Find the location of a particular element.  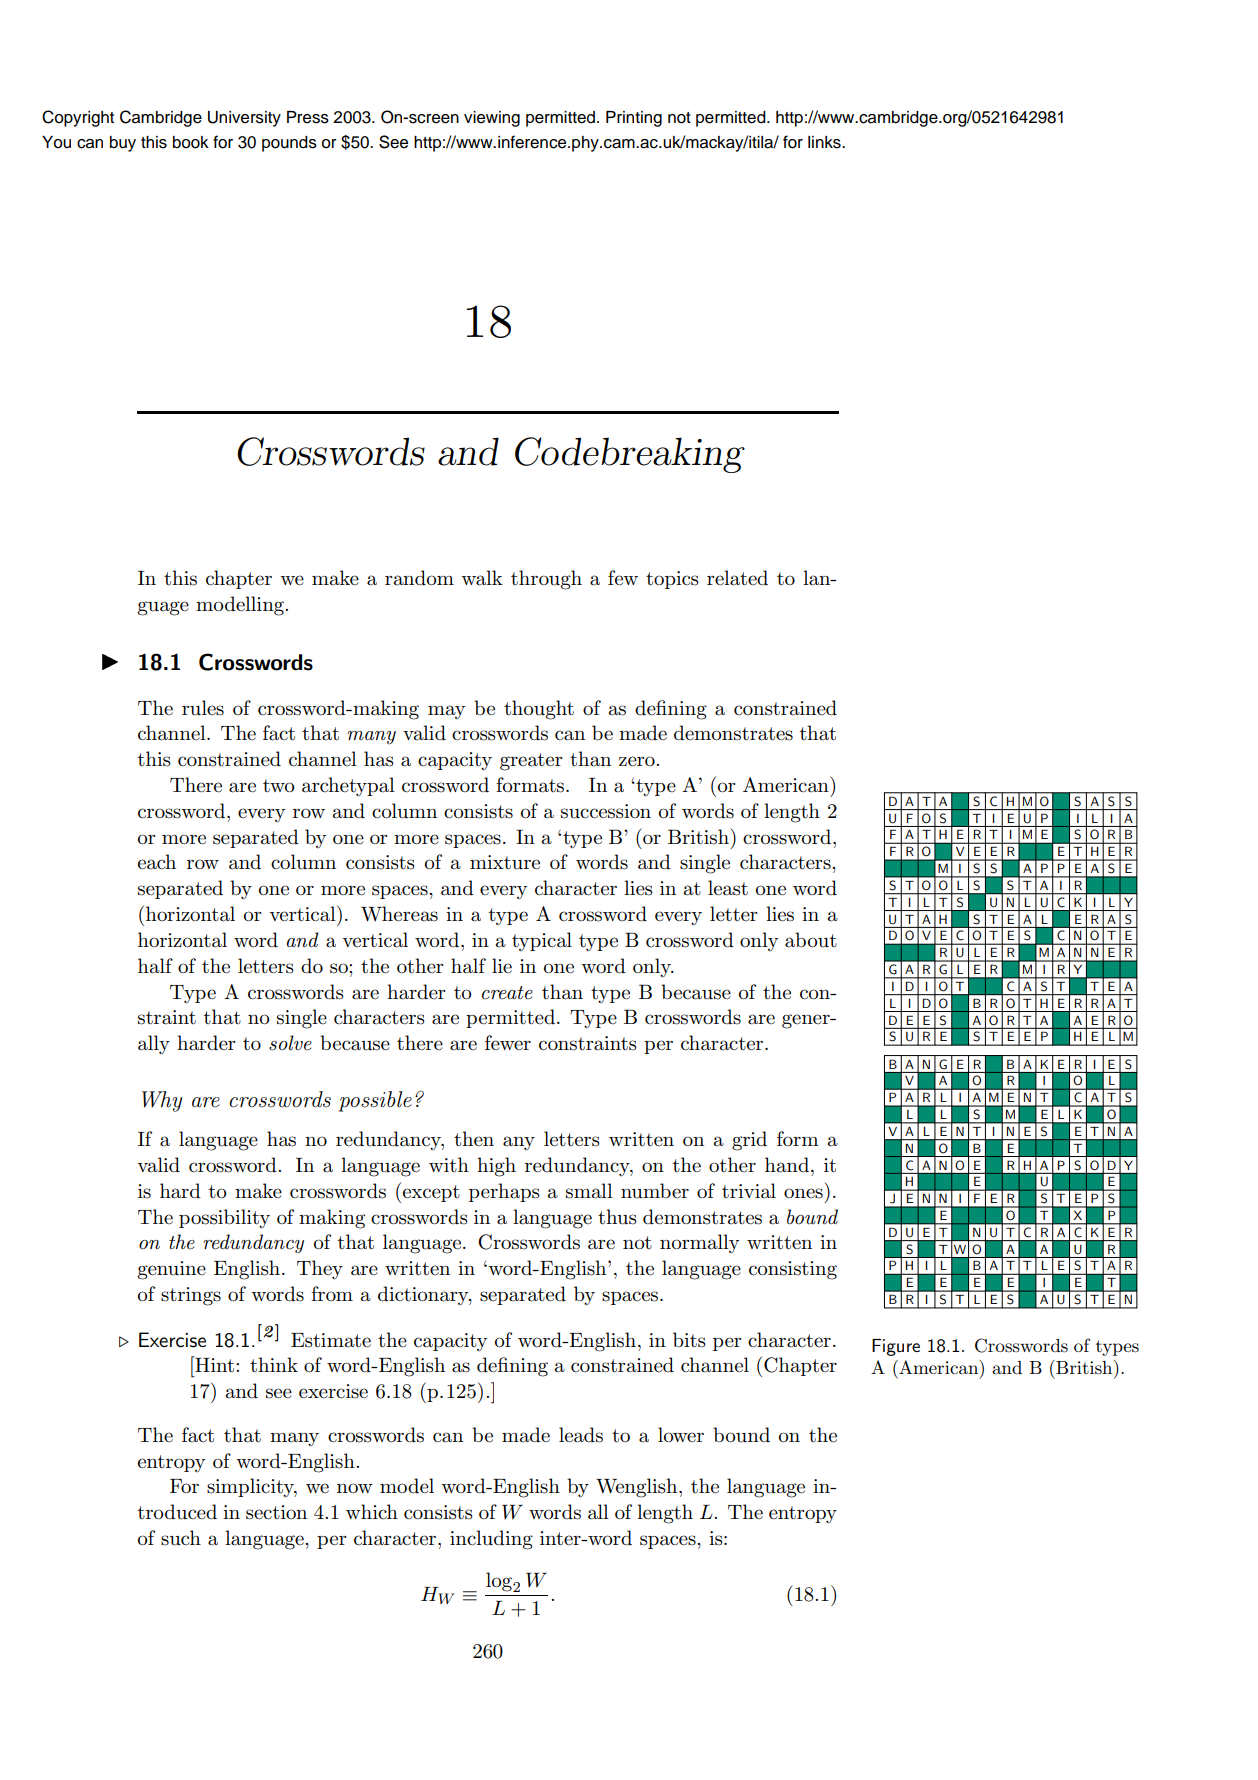

viewing is located at coordinates (492, 119).
